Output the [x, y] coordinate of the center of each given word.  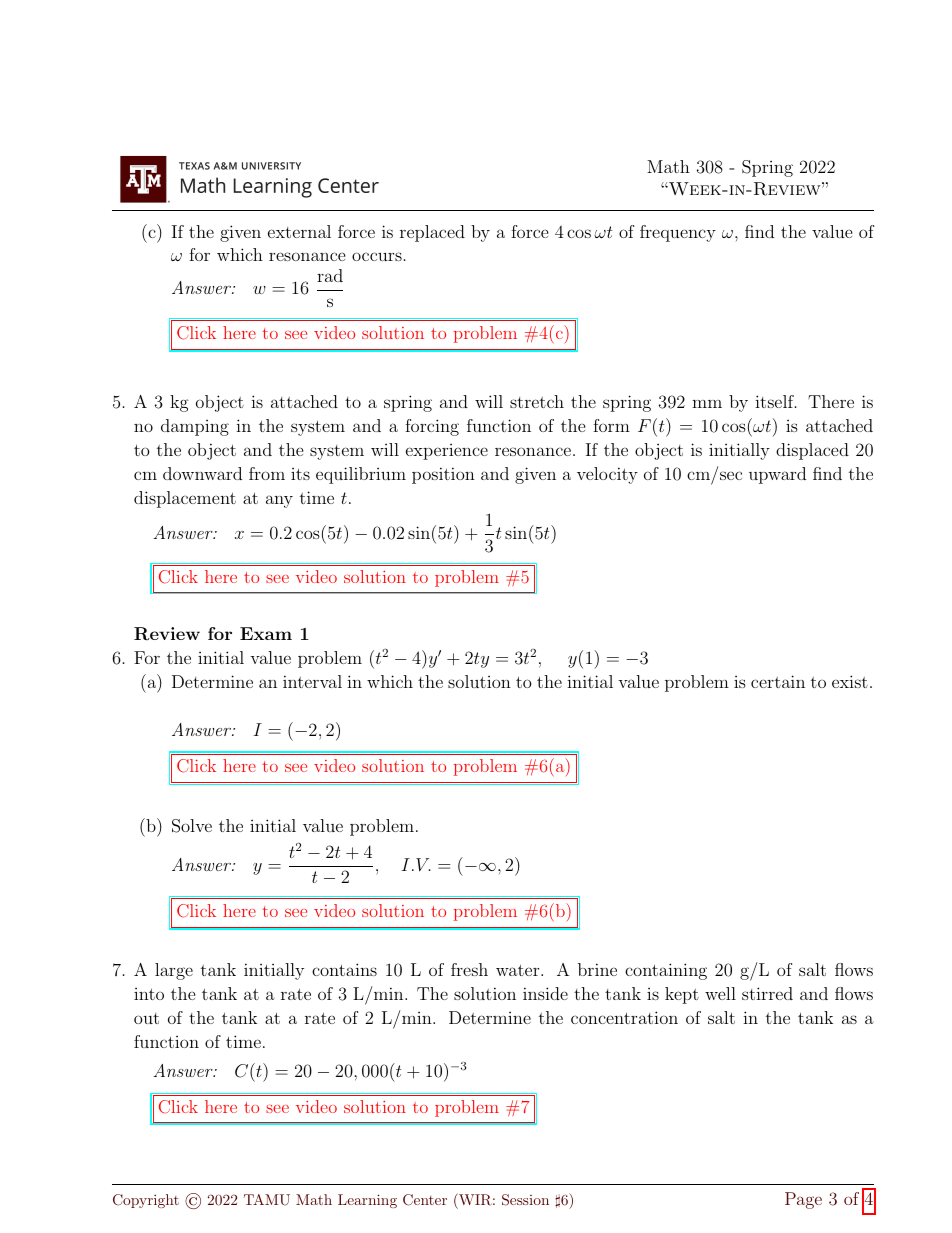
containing [666, 971]
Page [803, 1200]
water [519, 970]
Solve [192, 826]
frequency [678, 233]
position [443, 475]
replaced [432, 233]
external [299, 231]
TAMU [267, 1200]
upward [777, 475]
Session [525, 1200]
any [279, 501]
